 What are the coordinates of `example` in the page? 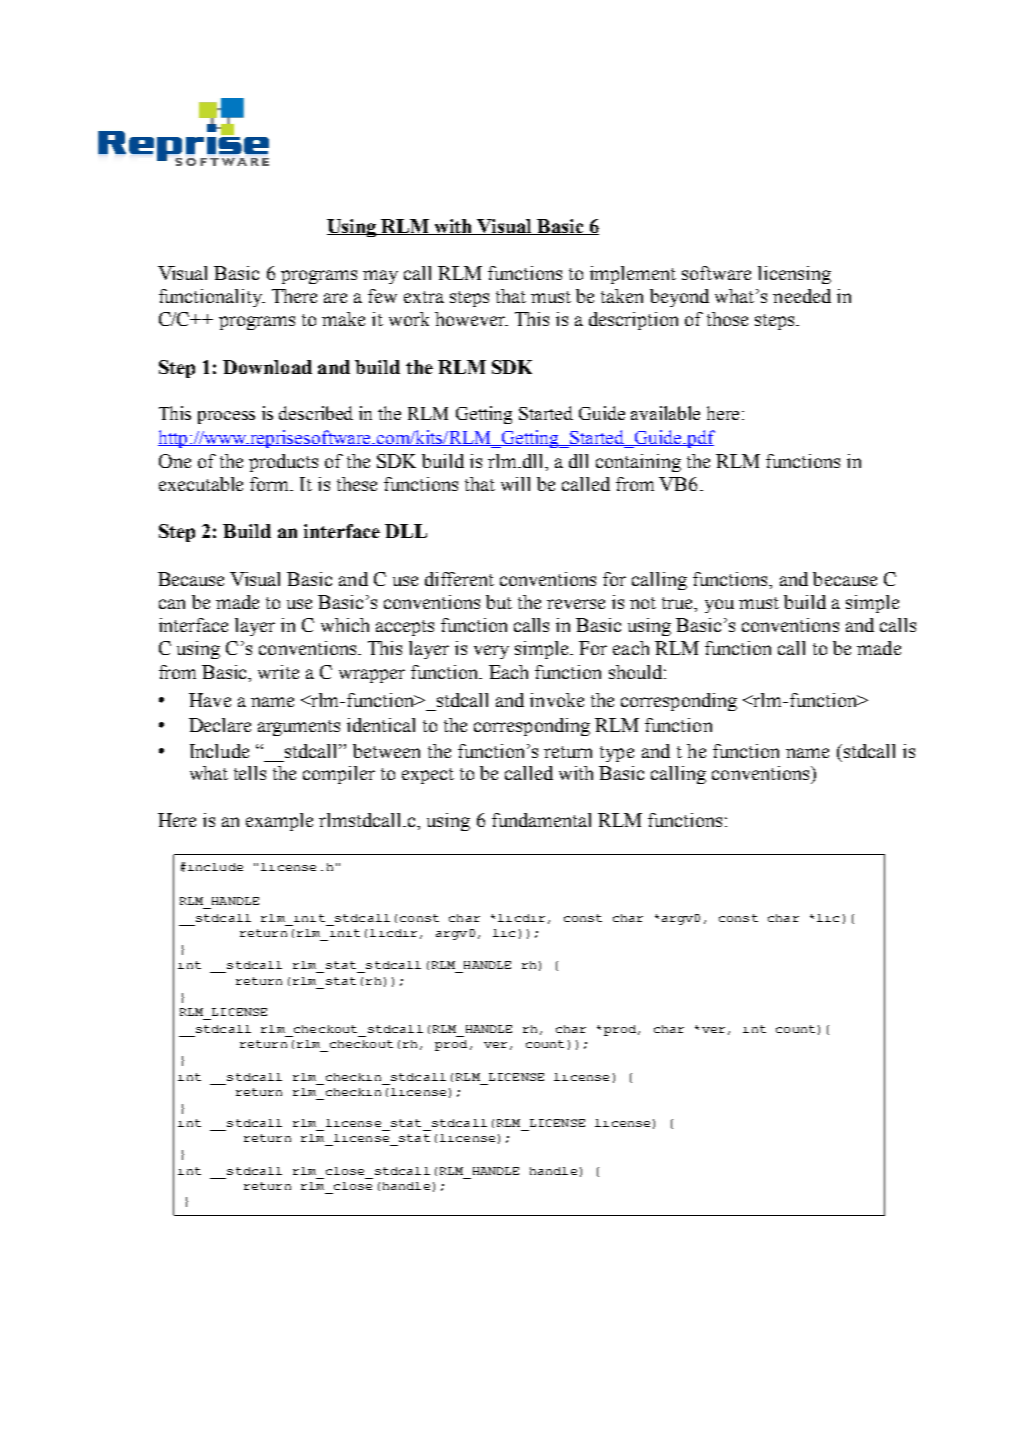 It's located at (279, 822).
